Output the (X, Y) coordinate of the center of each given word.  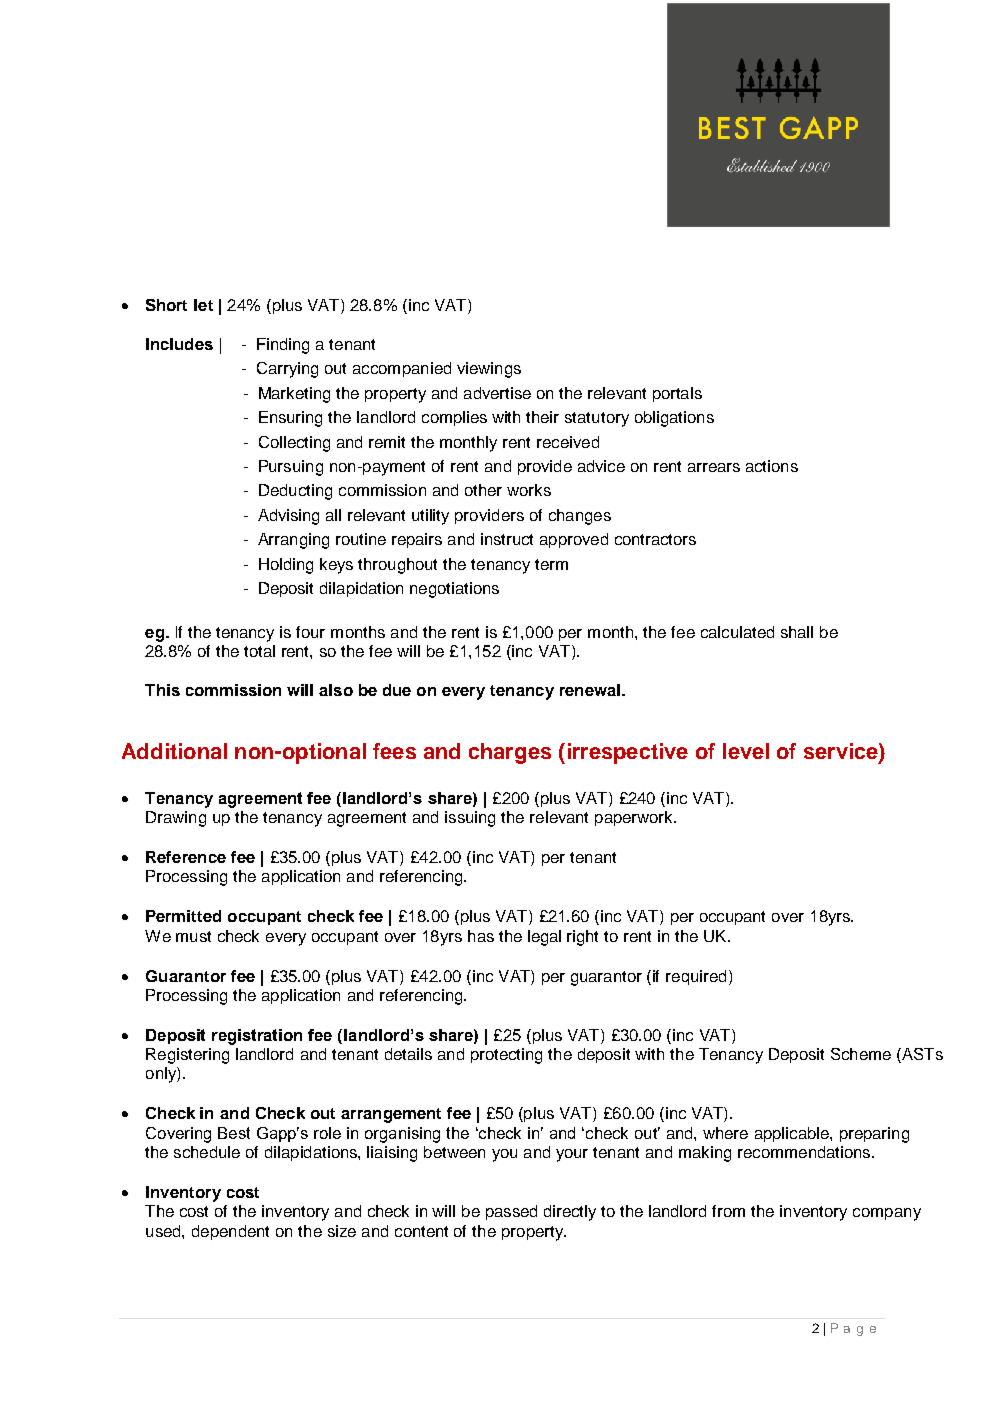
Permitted (183, 916)
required (696, 977)
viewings (489, 370)
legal (544, 938)
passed (511, 1212)
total (259, 651)
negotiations (454, 590)
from (728, 1211)
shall (797, 632)
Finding (283, 346)
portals (677, 394)
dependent (230, 1232)
